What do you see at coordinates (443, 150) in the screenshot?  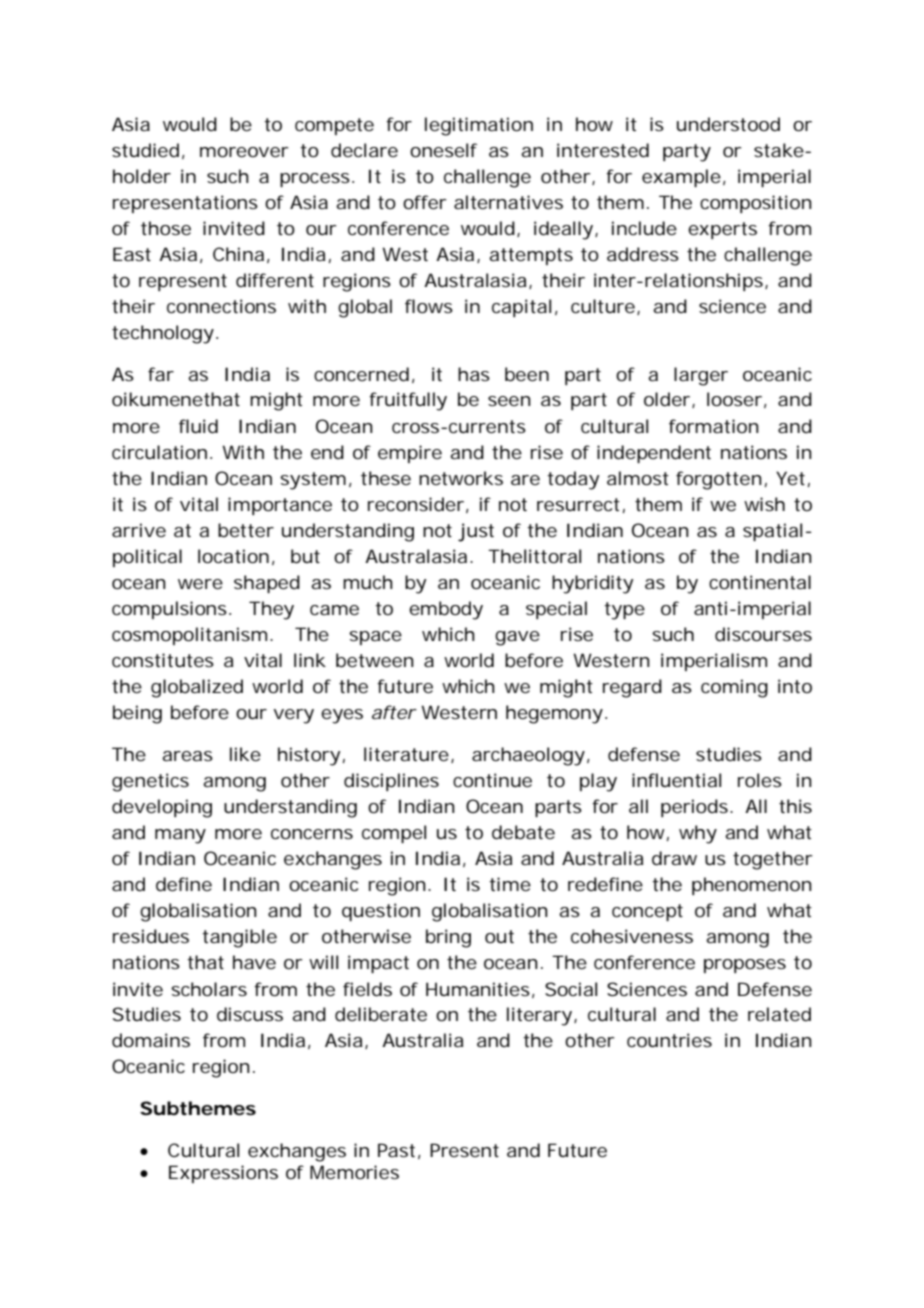 I see `oneself` at bounding box center [443, 150].
